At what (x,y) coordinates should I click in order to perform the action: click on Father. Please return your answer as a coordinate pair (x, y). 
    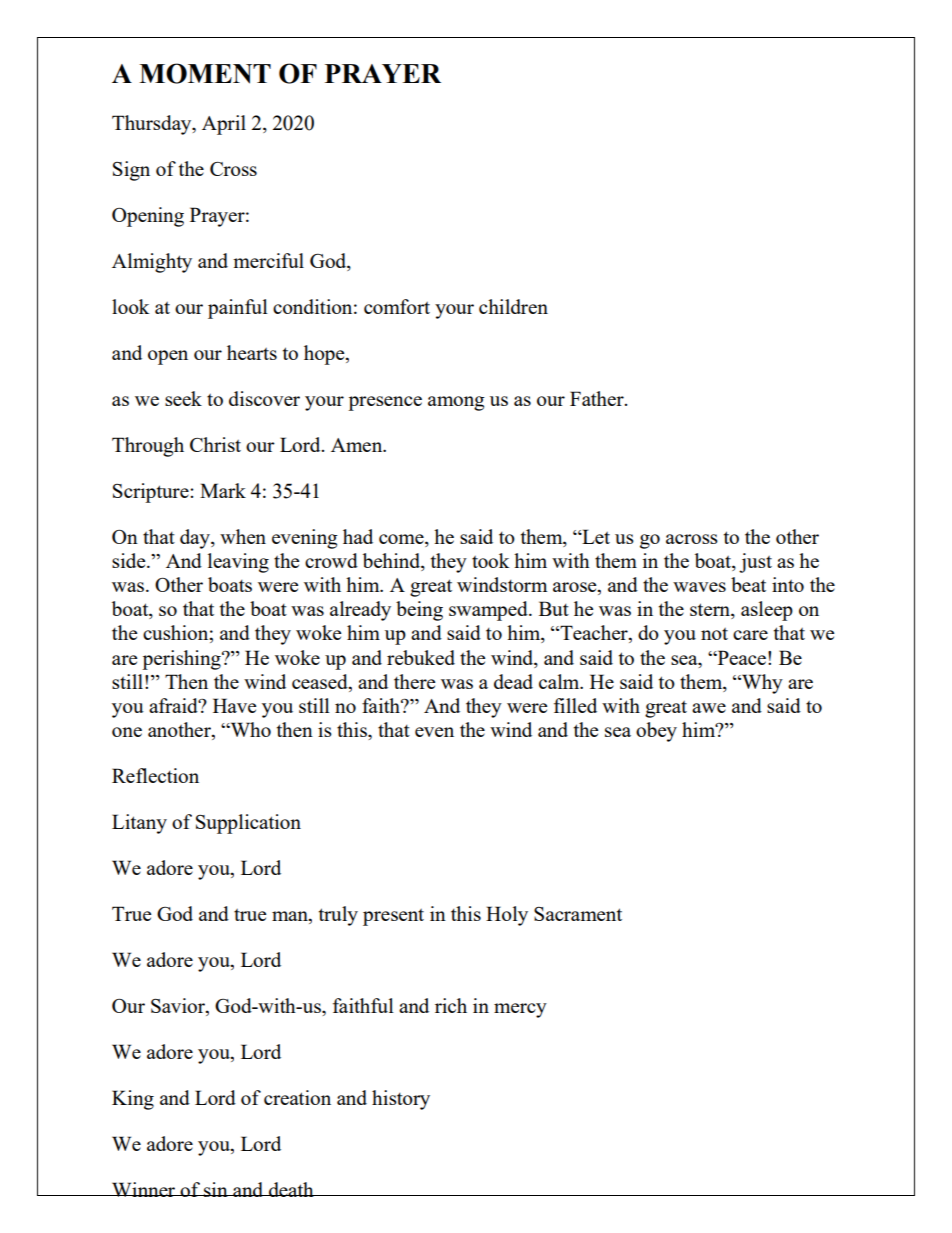
    Looking at the image, I should click on (598, 398).
